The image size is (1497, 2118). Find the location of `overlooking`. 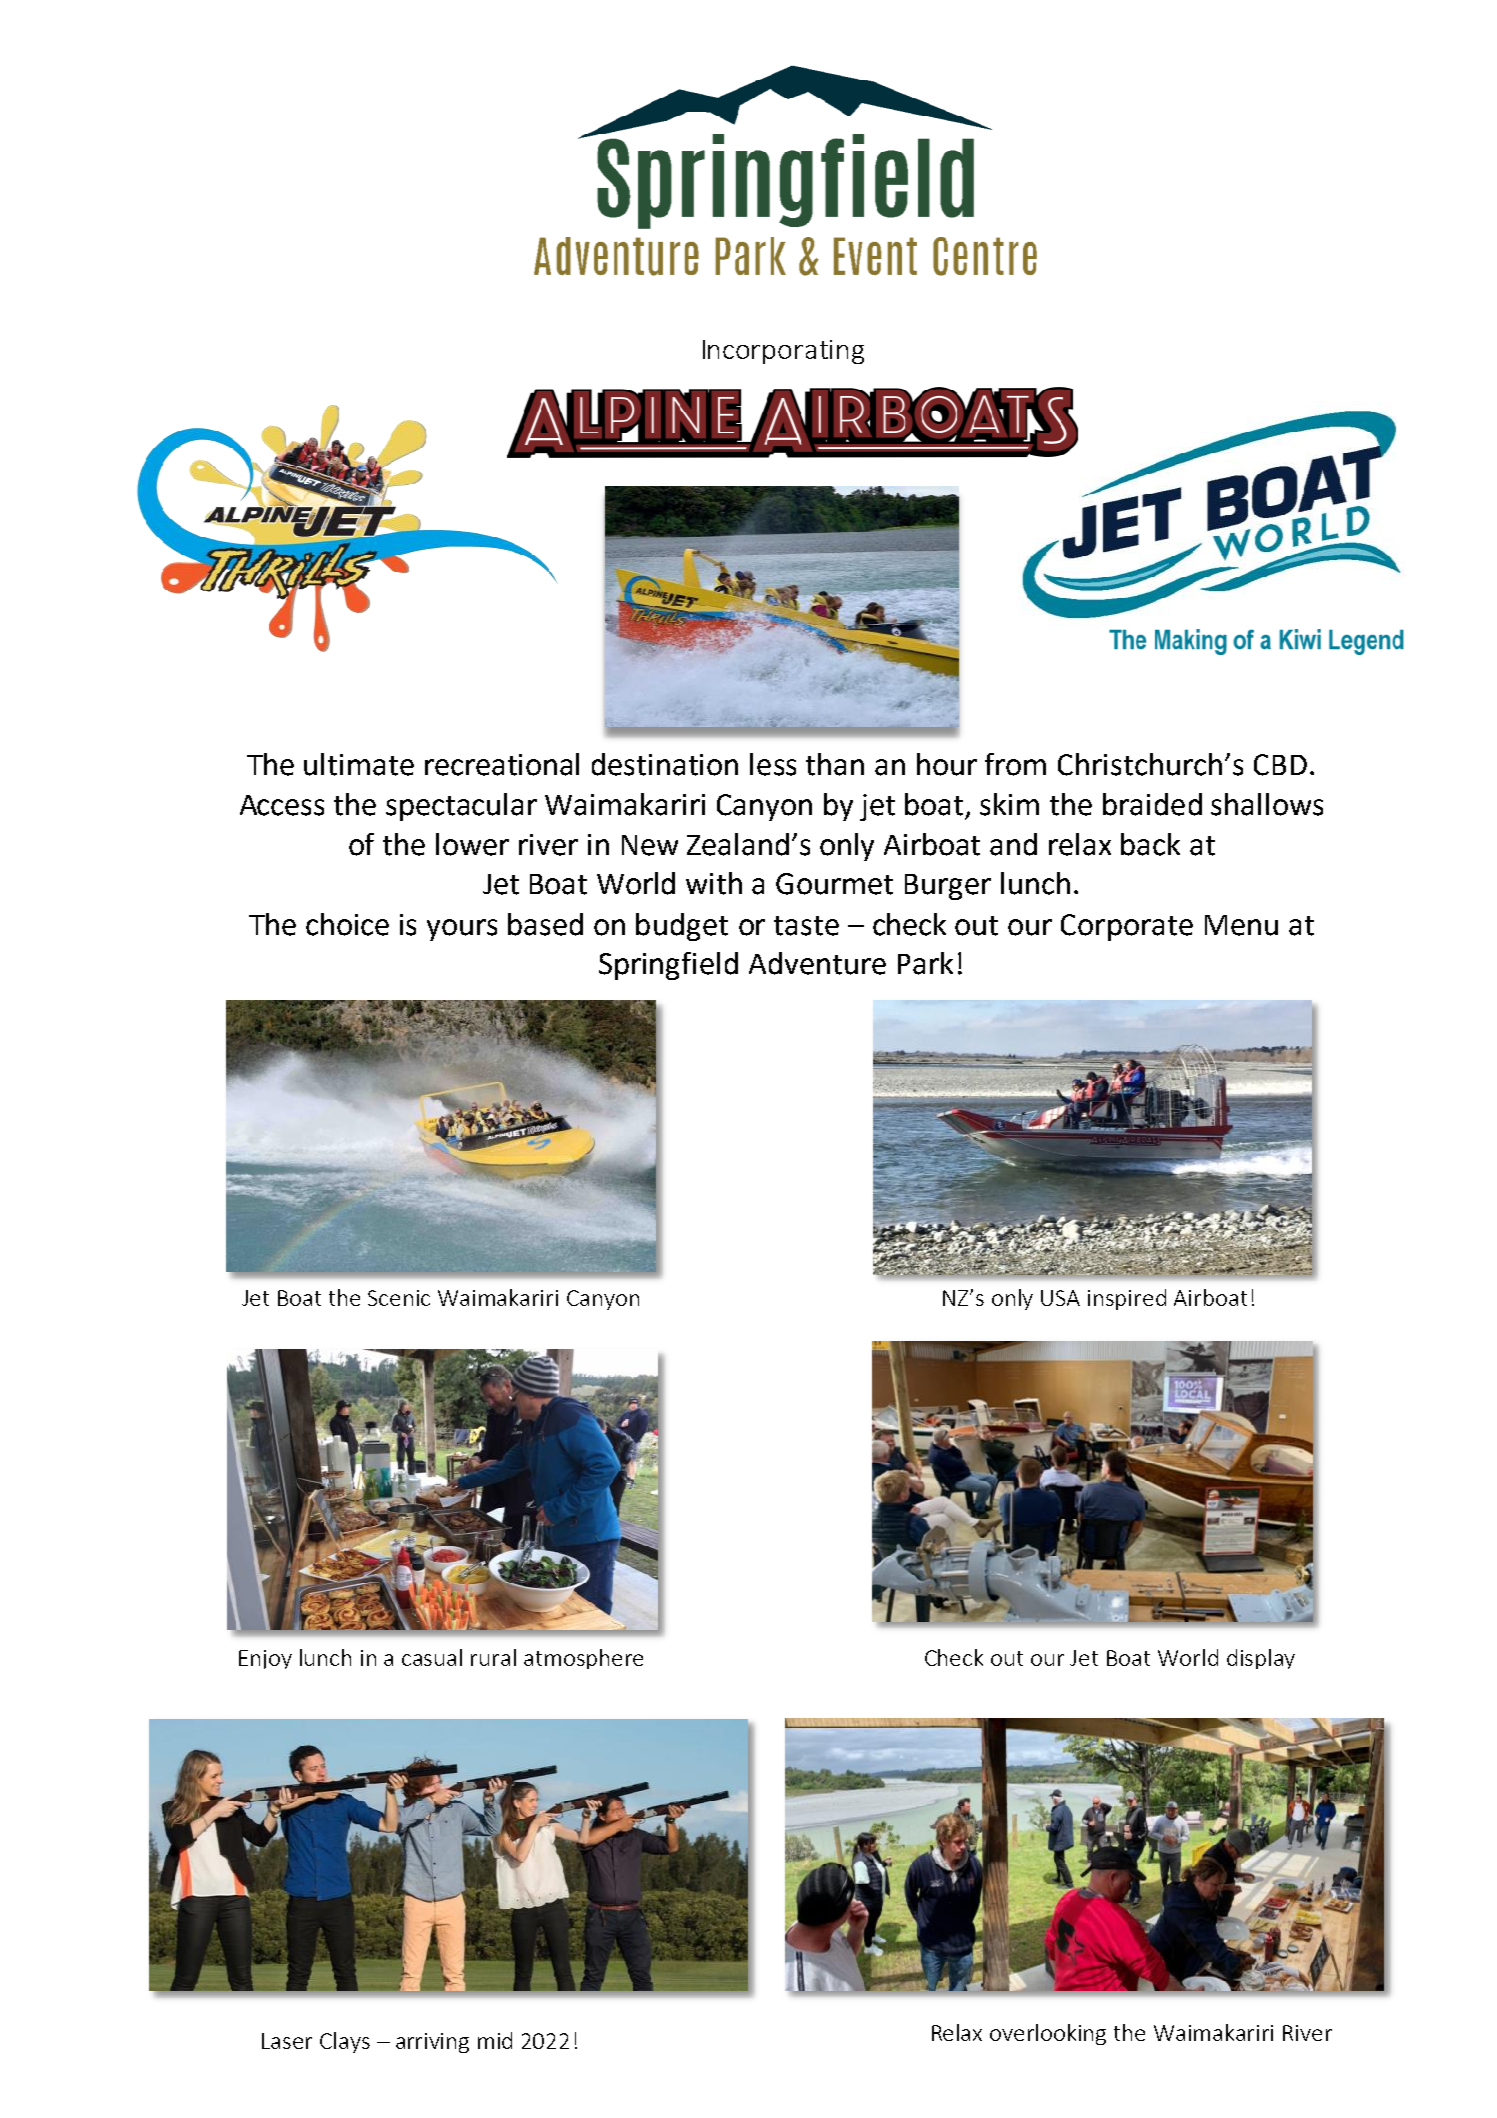

overlooking is located at coordinates (1048, 2034).
